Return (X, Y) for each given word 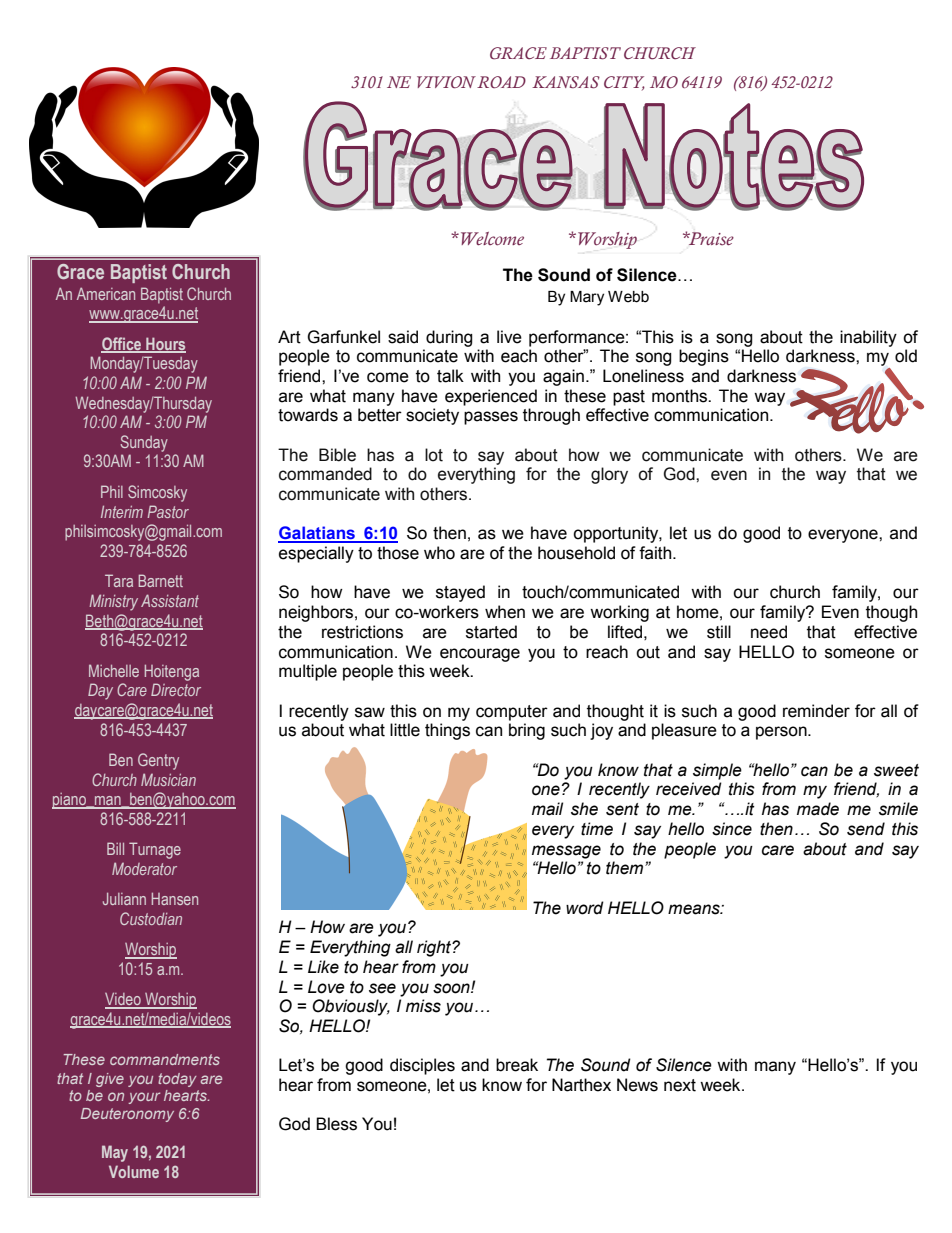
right (435, 948)
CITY (624, 83)
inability (868, 338)
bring (527, 731)
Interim (122, 511)
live (509, 337)
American (106, 293)
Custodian (151, 918)
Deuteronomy (127, 1115)
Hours (165, 344)
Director (176, 689)
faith (656, 553)
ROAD (500, 82)
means (695, 909)
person (782, 733)
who (439, 553)
